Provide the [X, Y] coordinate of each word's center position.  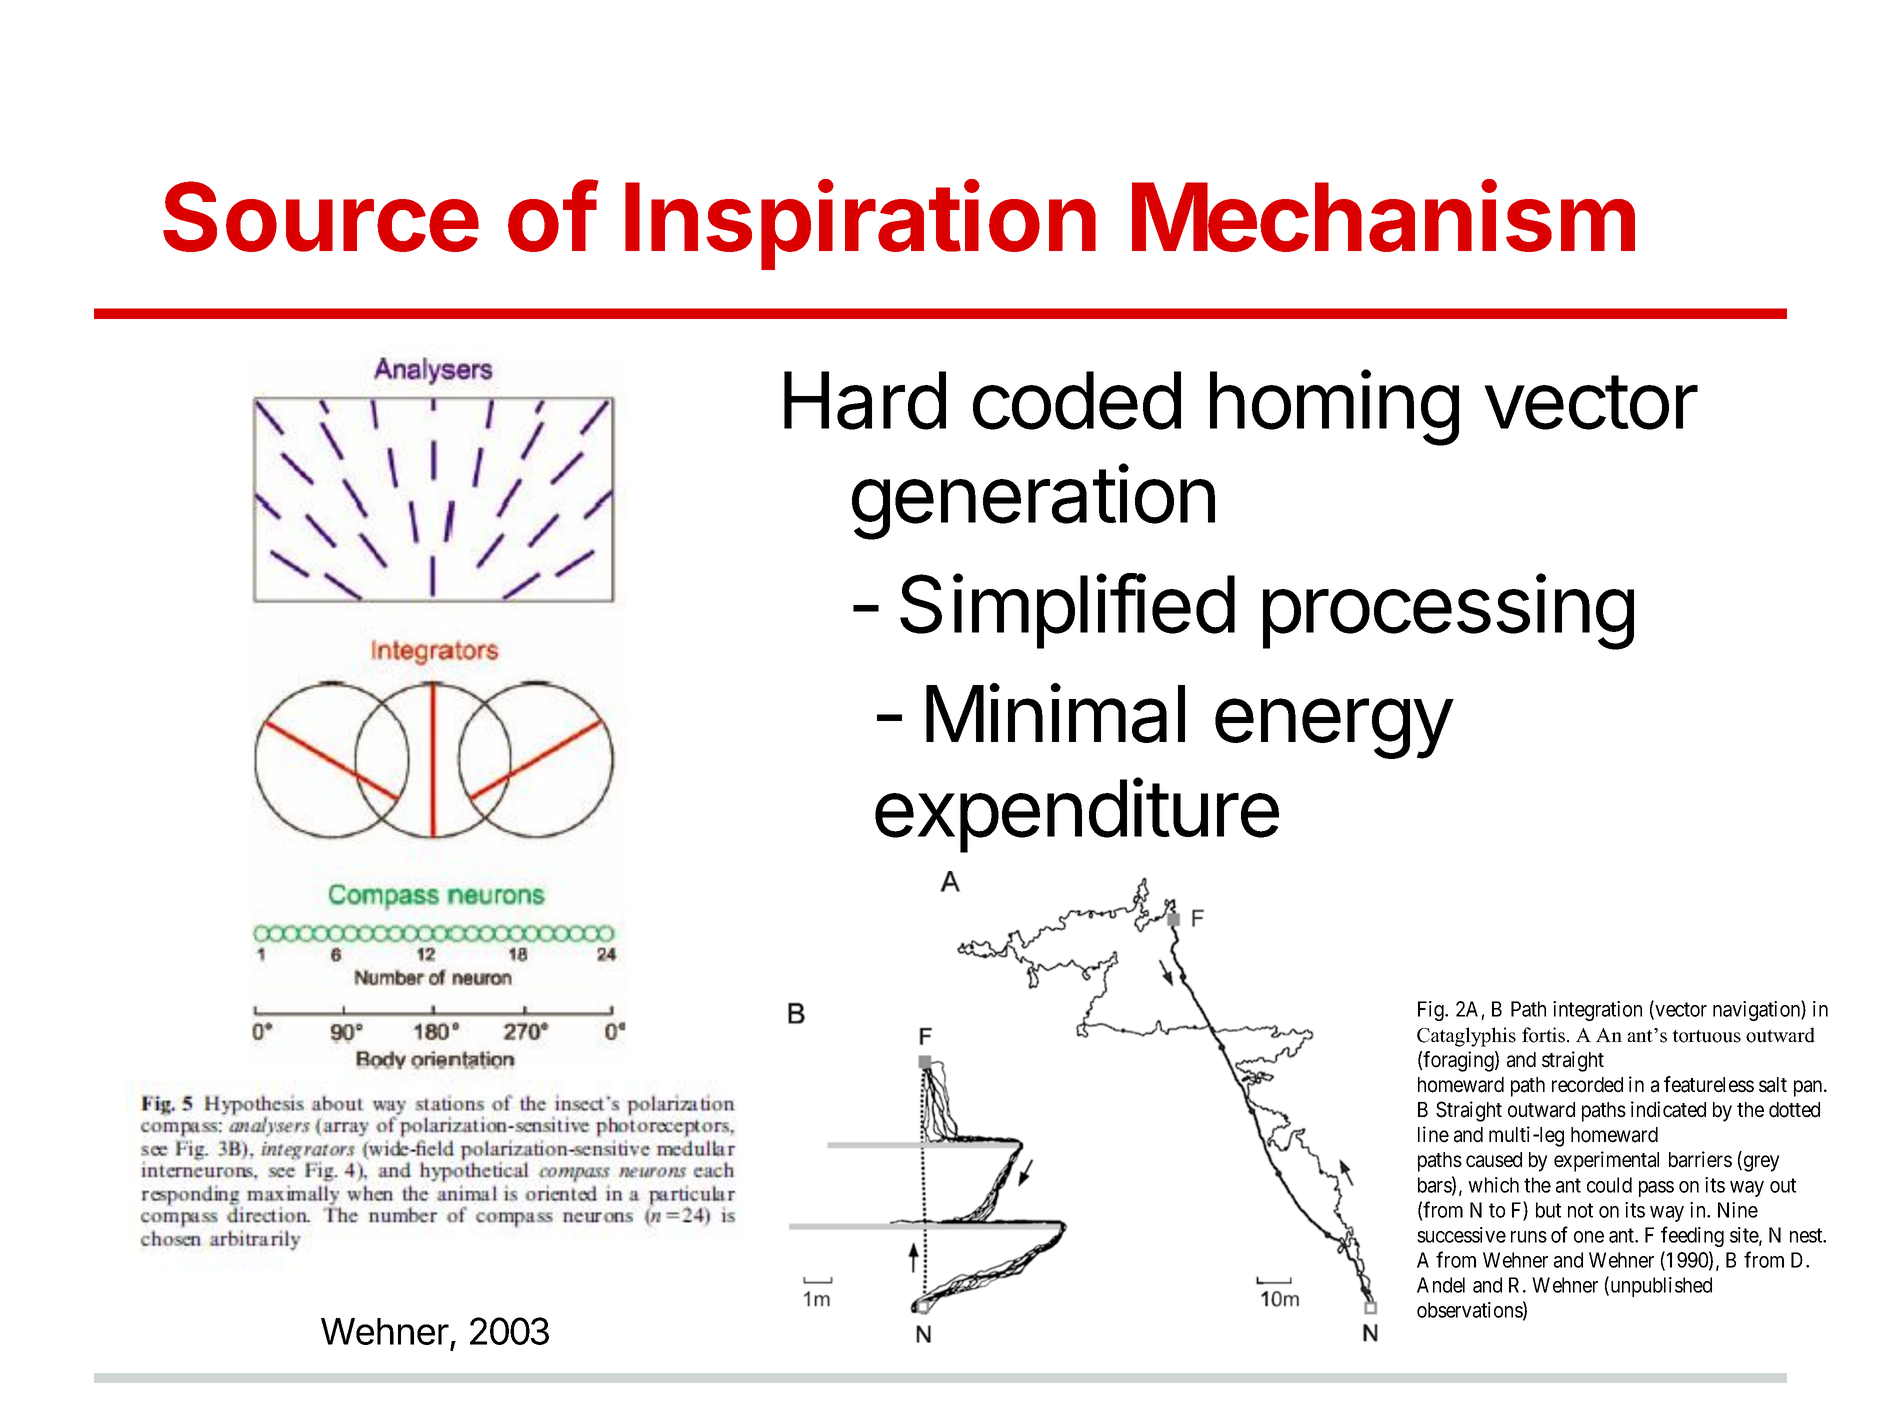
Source [321, 216]
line [1433, 1134]
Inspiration [860, 225]
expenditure [1077, 815]
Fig [1432, 1011]
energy [1333, 728]
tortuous [1706, 1036]
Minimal [1055, 713]
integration [1597, 1011]
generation [1033, 502]
